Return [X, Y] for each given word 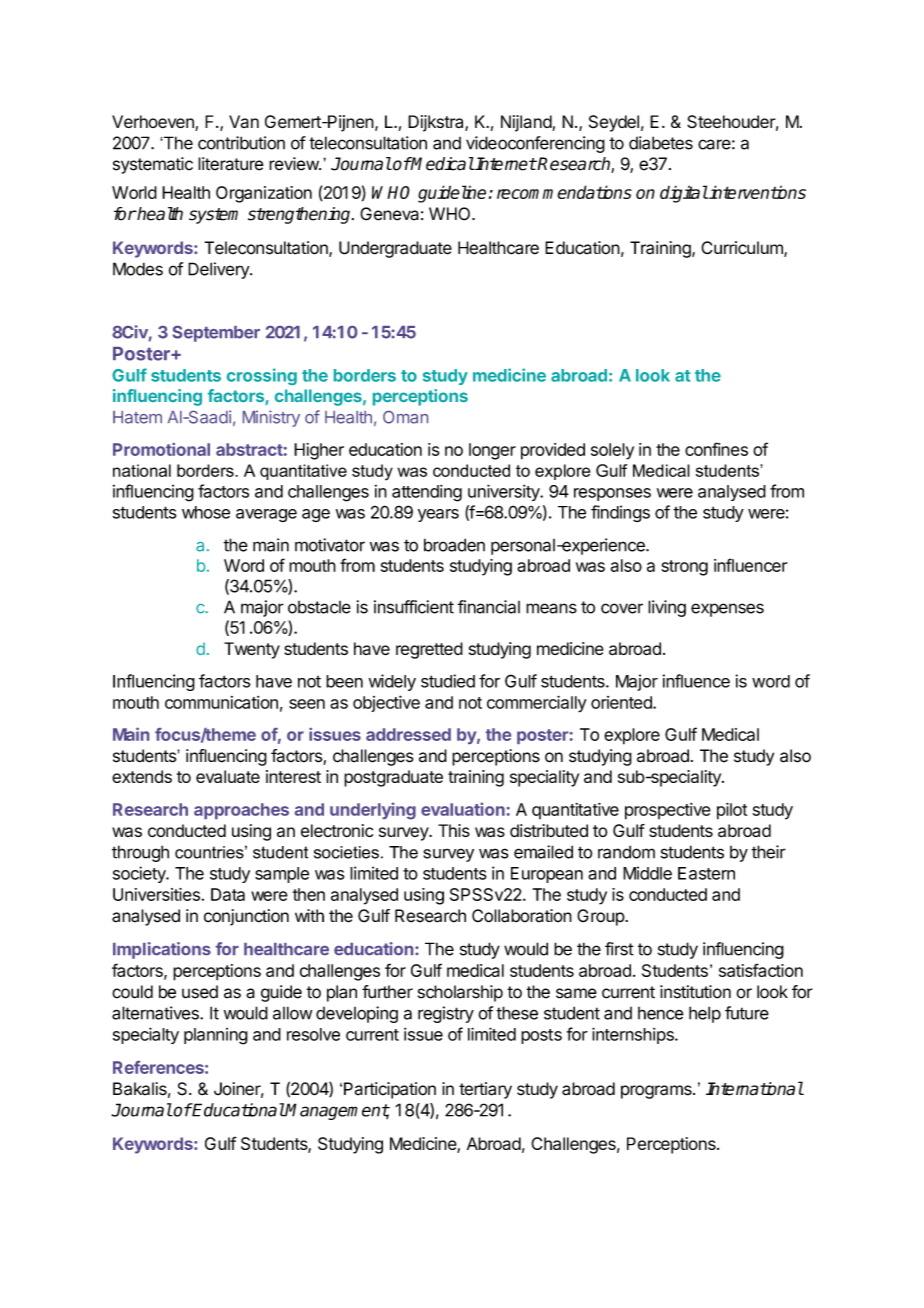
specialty [146, 1035]
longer [492, 451]
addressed [408, 734]
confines [716, 449]
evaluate [228, 776]
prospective [668, 811]
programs [657, 1092]
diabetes [661, 143]
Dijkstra [437, 123]
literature [231, 164]
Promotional [161, 449]
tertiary [485, 1090]
